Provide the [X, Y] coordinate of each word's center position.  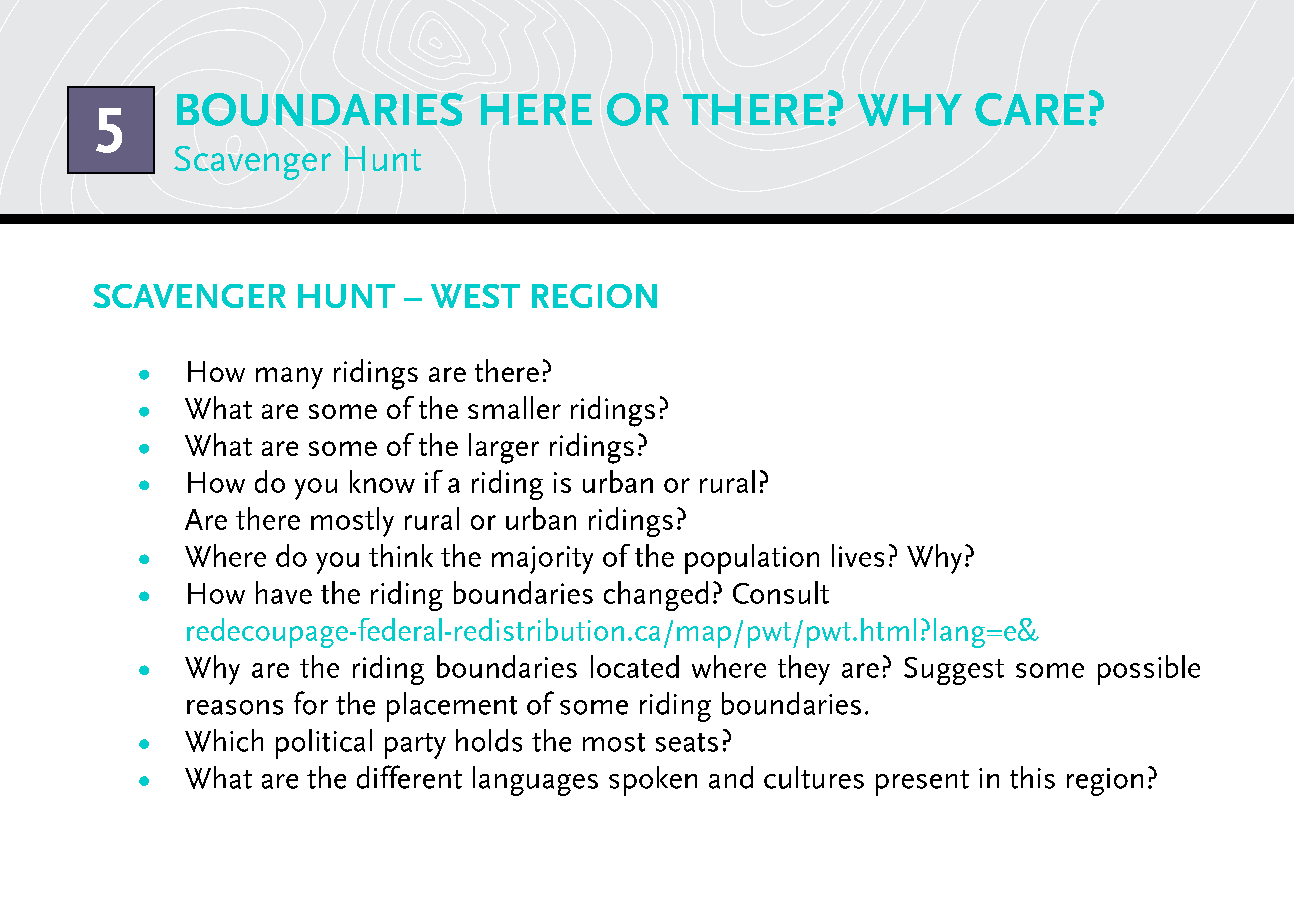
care [1029, 109]
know [382, 481]
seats [687, 742]
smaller [514, 407]
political [324, 744]
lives [858, 555]
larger [504, 448]
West [475, 296]
